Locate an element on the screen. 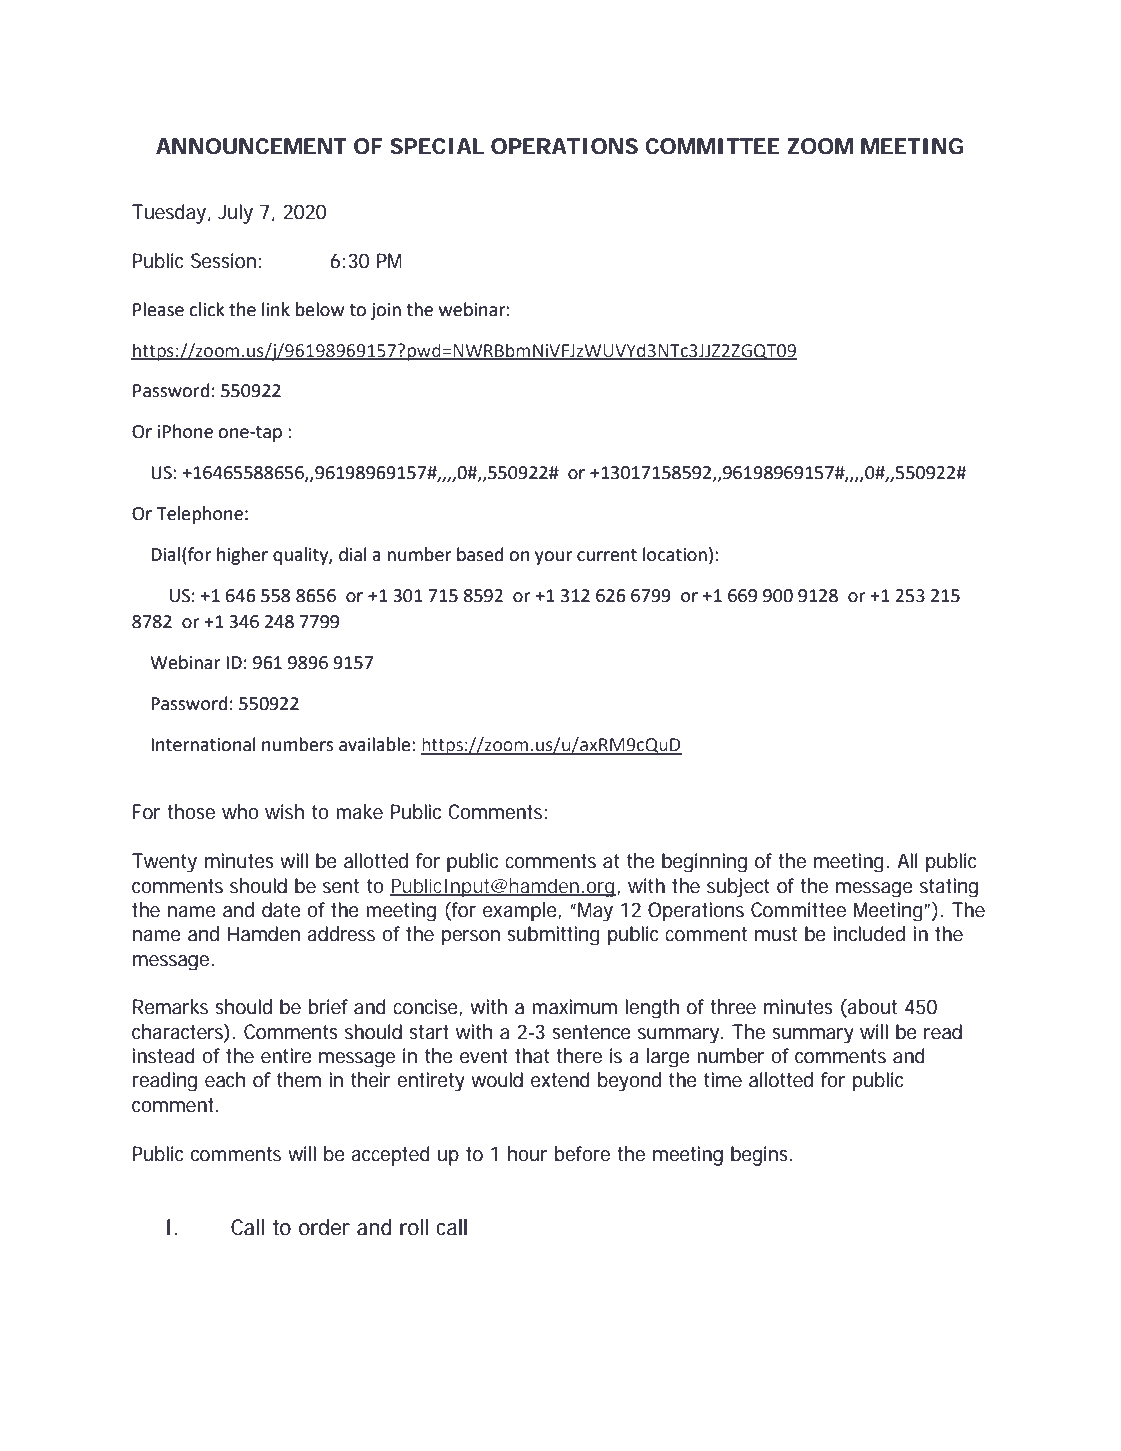 The width and height of the screenshot is (1121, 1451). join is located at coordinates (386, 311).
